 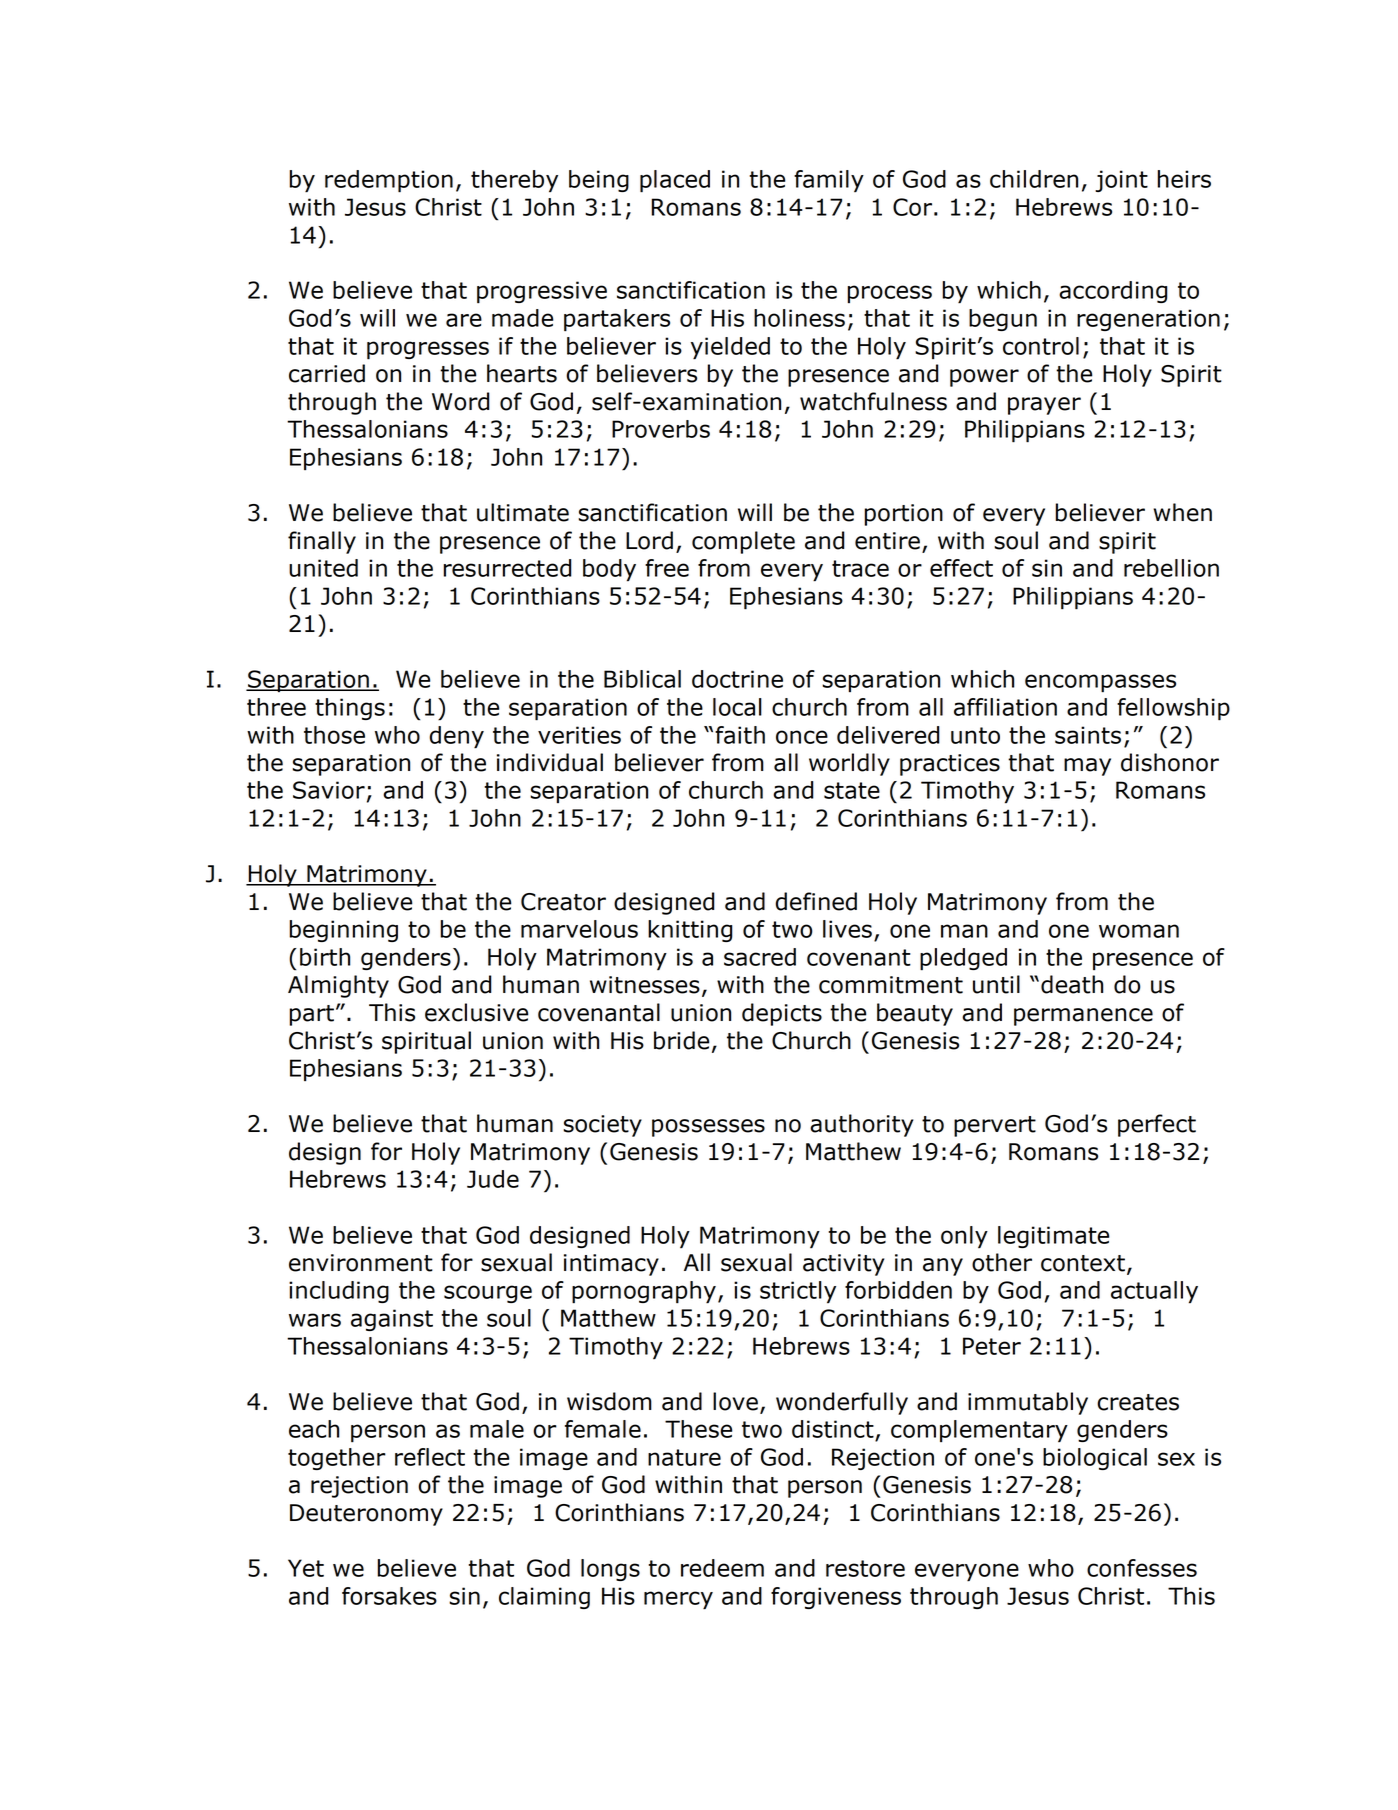 I want to click on placed, so click(x=675, y=181).
